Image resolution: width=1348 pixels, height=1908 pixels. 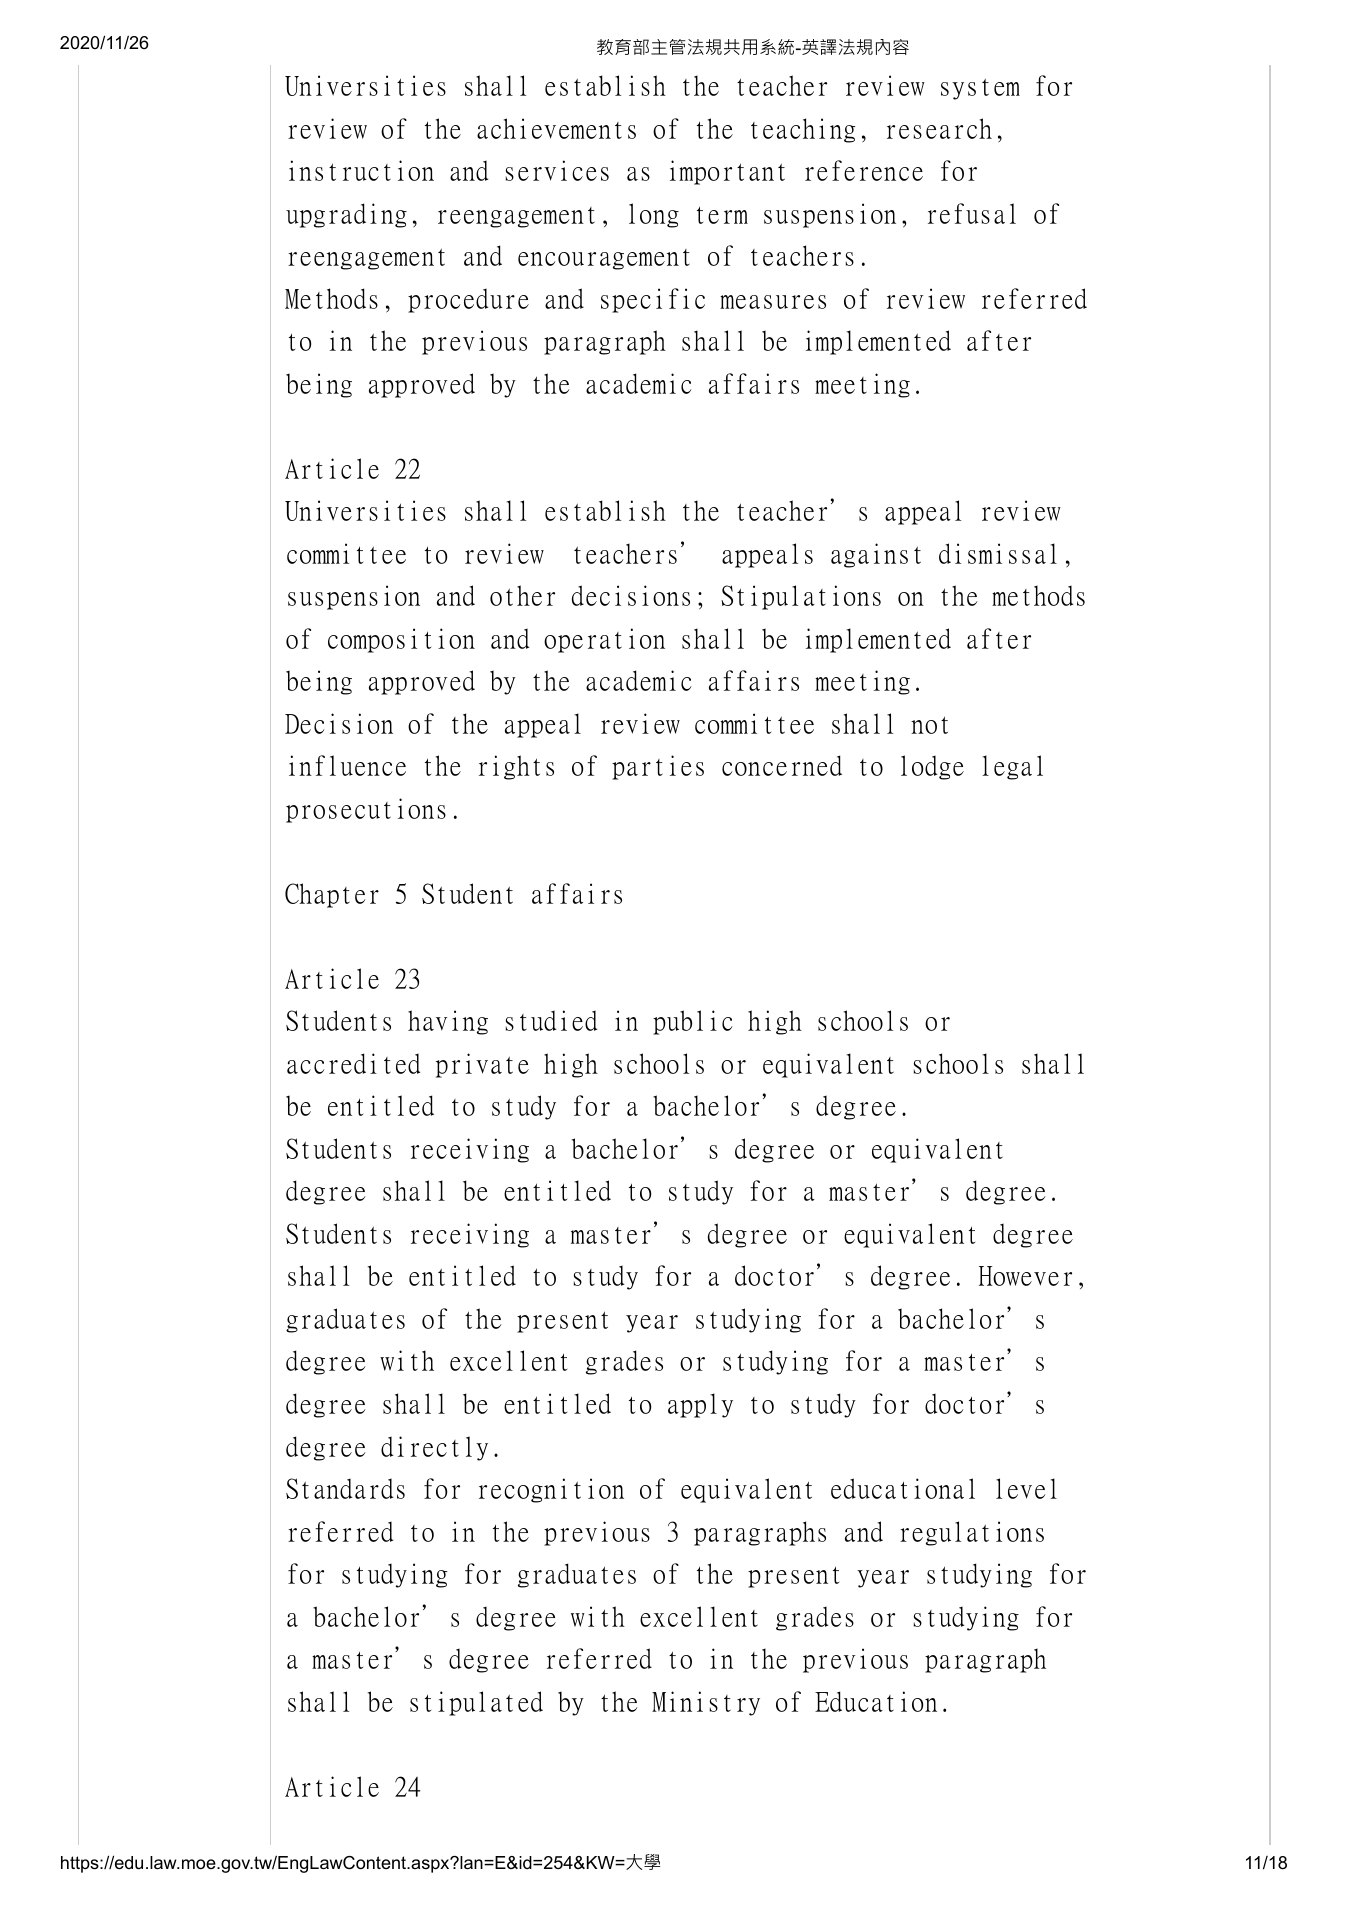 I want to click on not, so click(x=929, y=725).
